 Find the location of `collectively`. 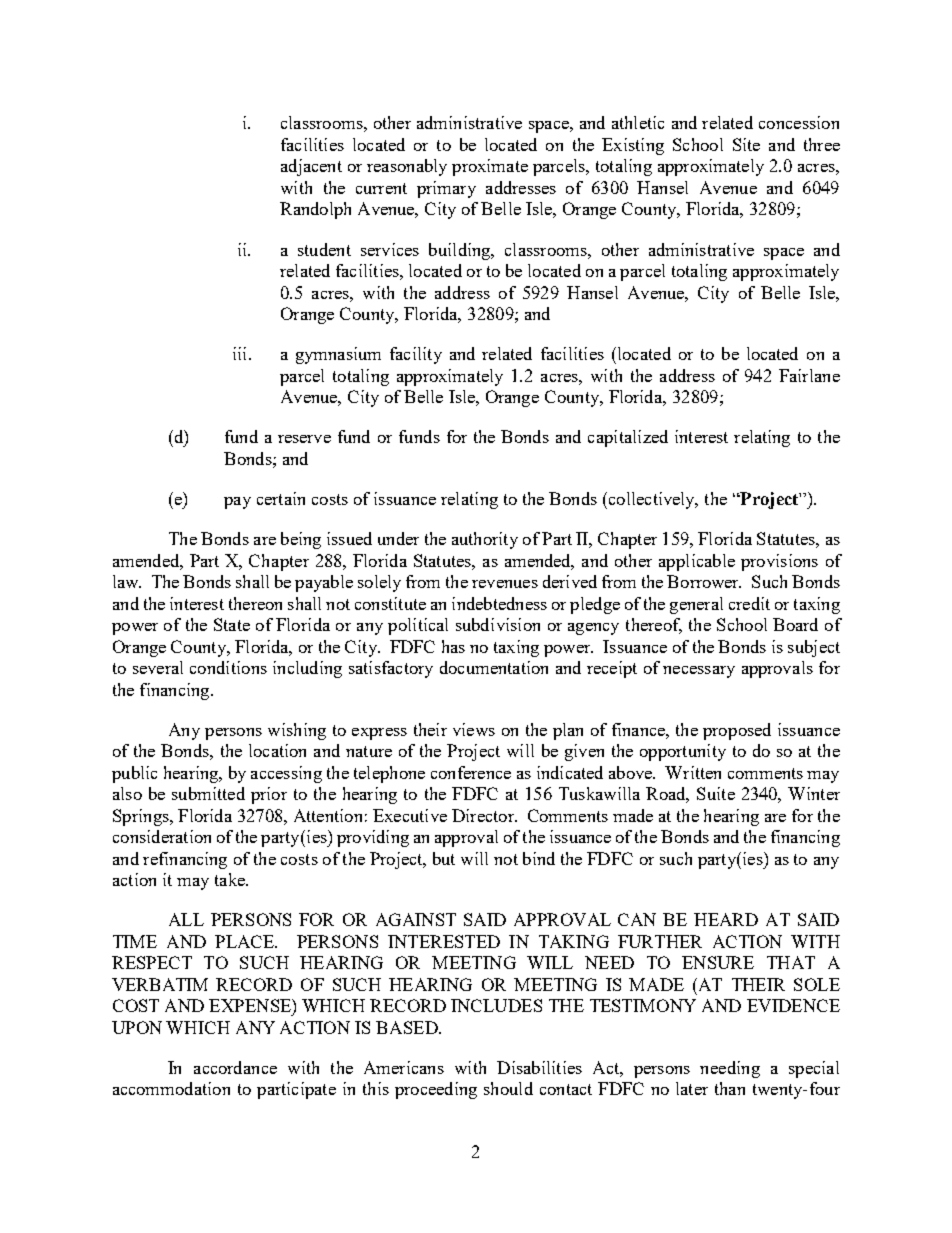

collectively is located at coordinates (652, 500).
